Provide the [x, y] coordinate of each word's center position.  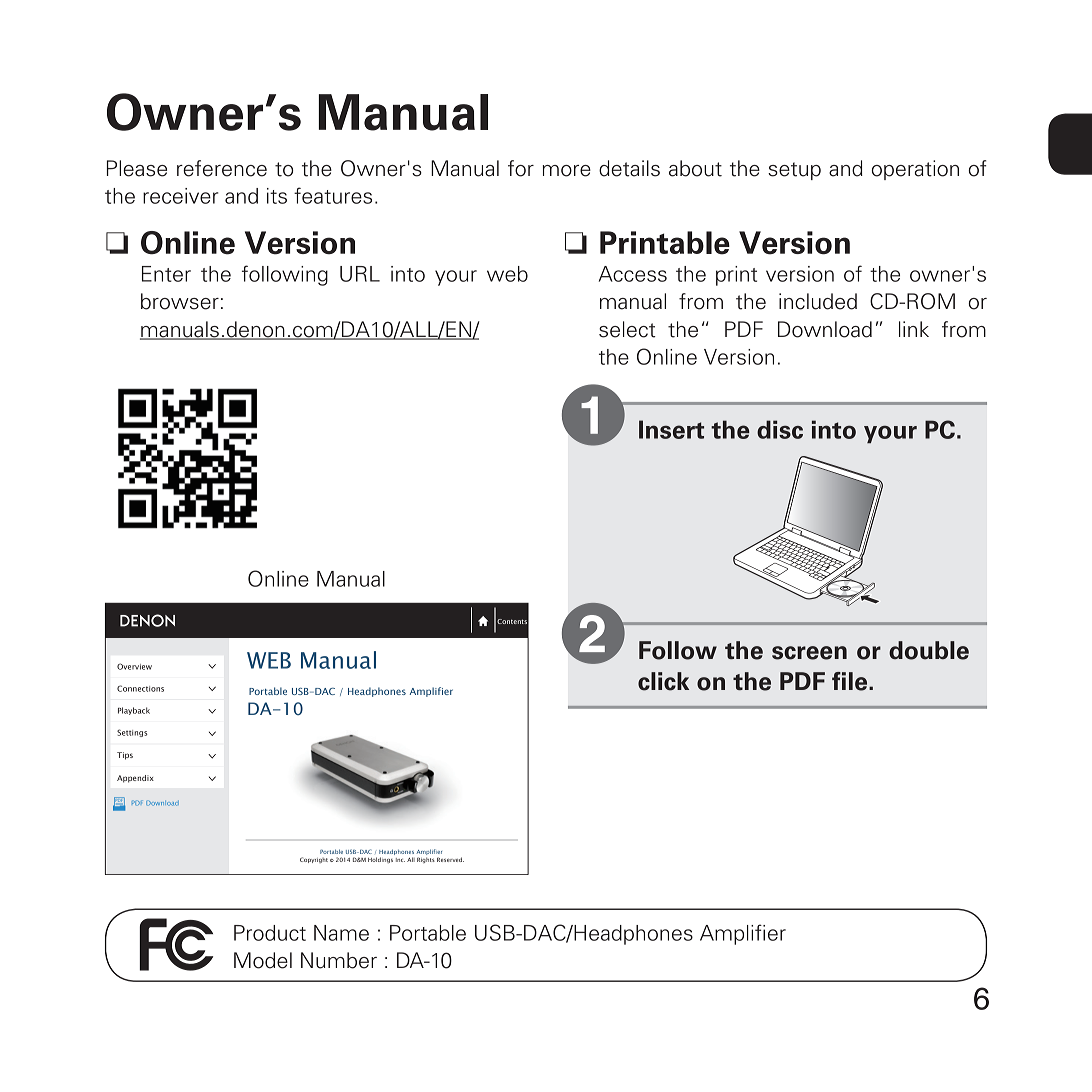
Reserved [450, 859]
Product [270, 933]
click [663, 681]
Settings [132, 733]
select [627, 329]
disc [780, 429]
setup [794, 171]
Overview [134, 666]
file [851, 681]
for [521, 168]
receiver [180, 196]
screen [809, 653]
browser [180, 301]
